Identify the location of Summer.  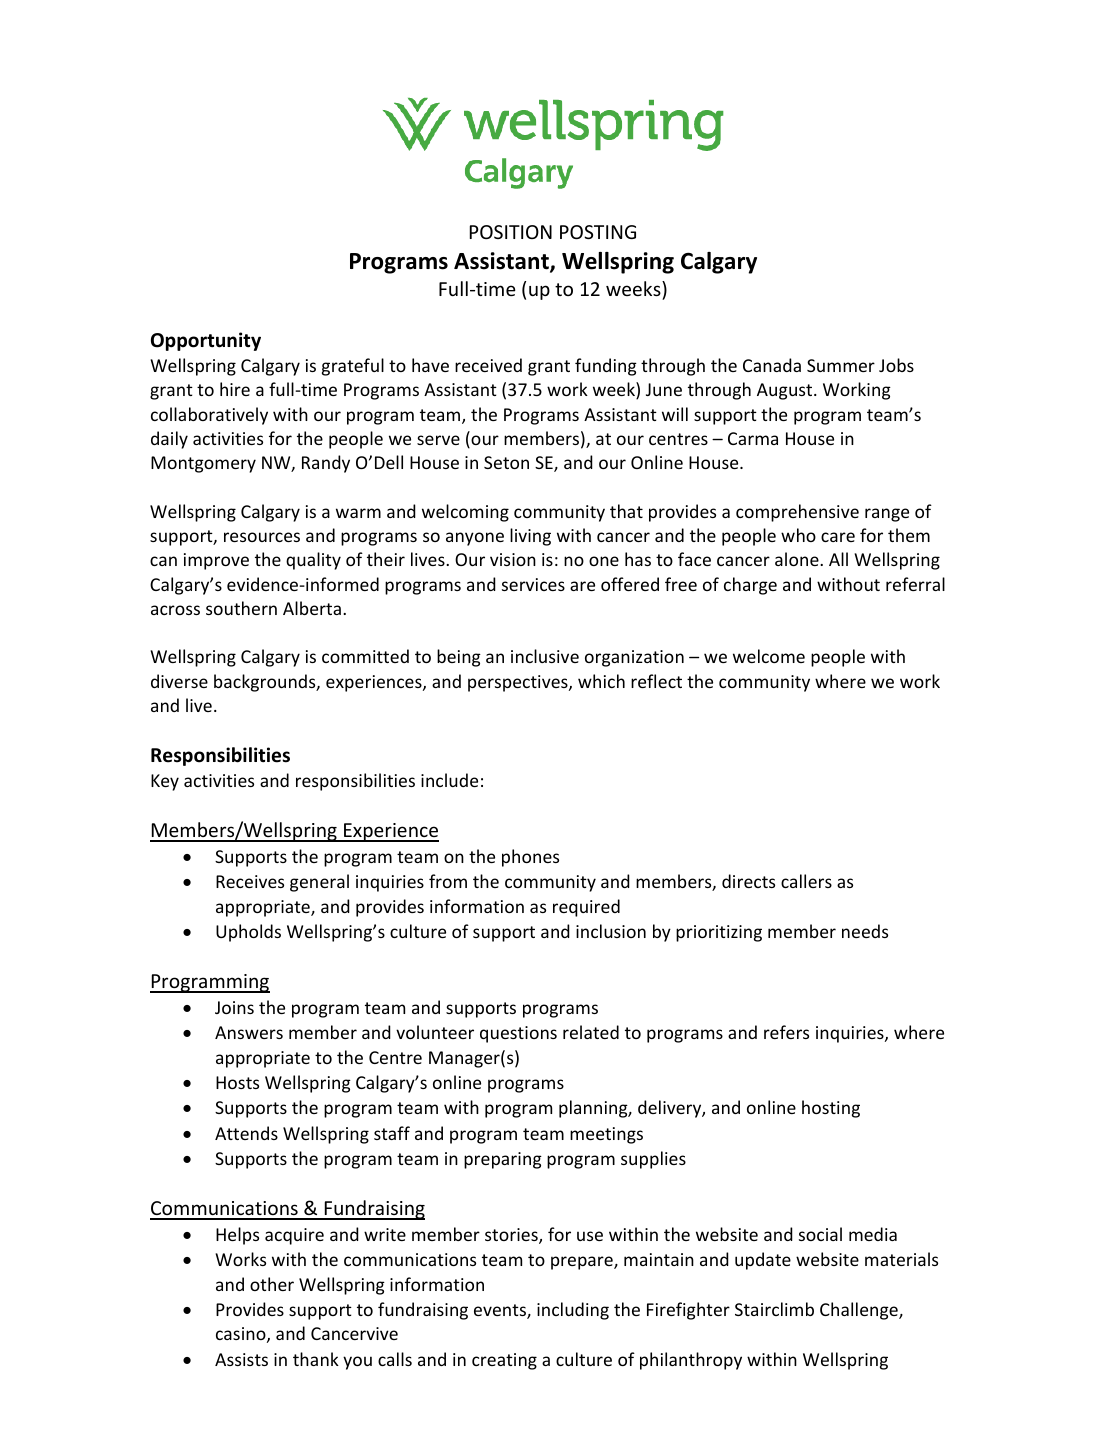
(841, 365).
